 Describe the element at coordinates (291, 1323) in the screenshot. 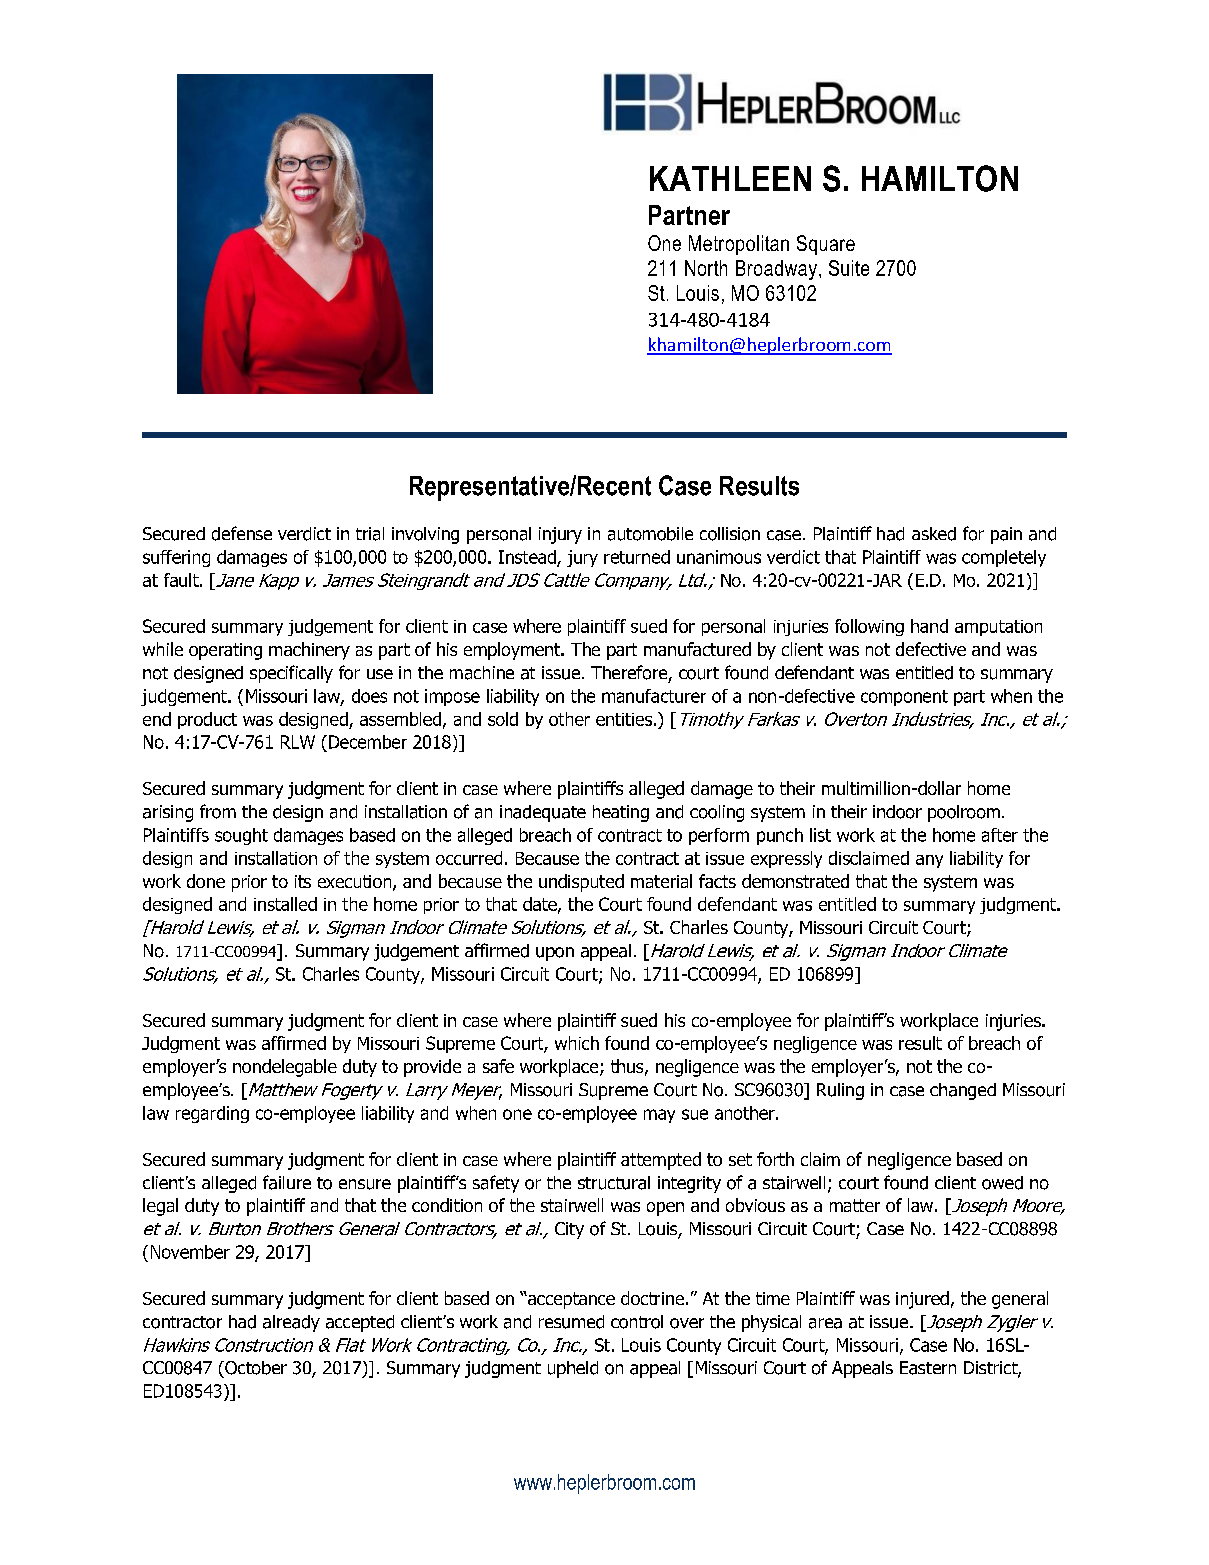

I see `already` at that location.
